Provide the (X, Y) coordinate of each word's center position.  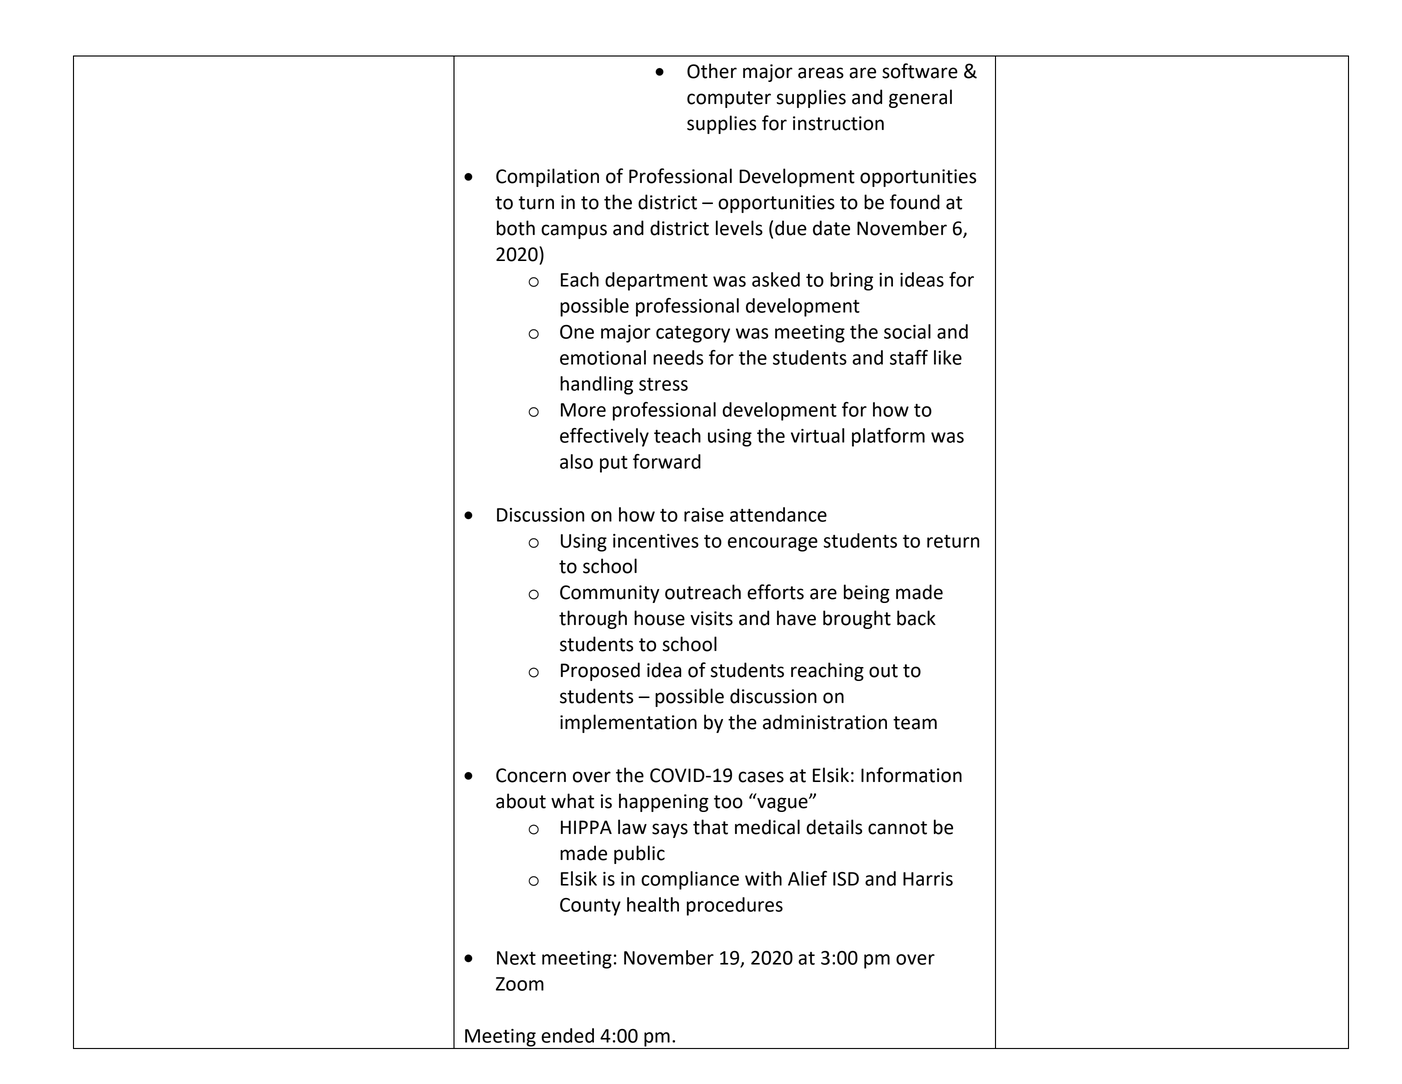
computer (729, 99)
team (915, 723)
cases (761, 777)
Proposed (600, 671)
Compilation (547, 177)
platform (888, 437)
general (920, 98)
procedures (735, 906)
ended (567, 1035)
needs (678, 357)
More (583, 410)
